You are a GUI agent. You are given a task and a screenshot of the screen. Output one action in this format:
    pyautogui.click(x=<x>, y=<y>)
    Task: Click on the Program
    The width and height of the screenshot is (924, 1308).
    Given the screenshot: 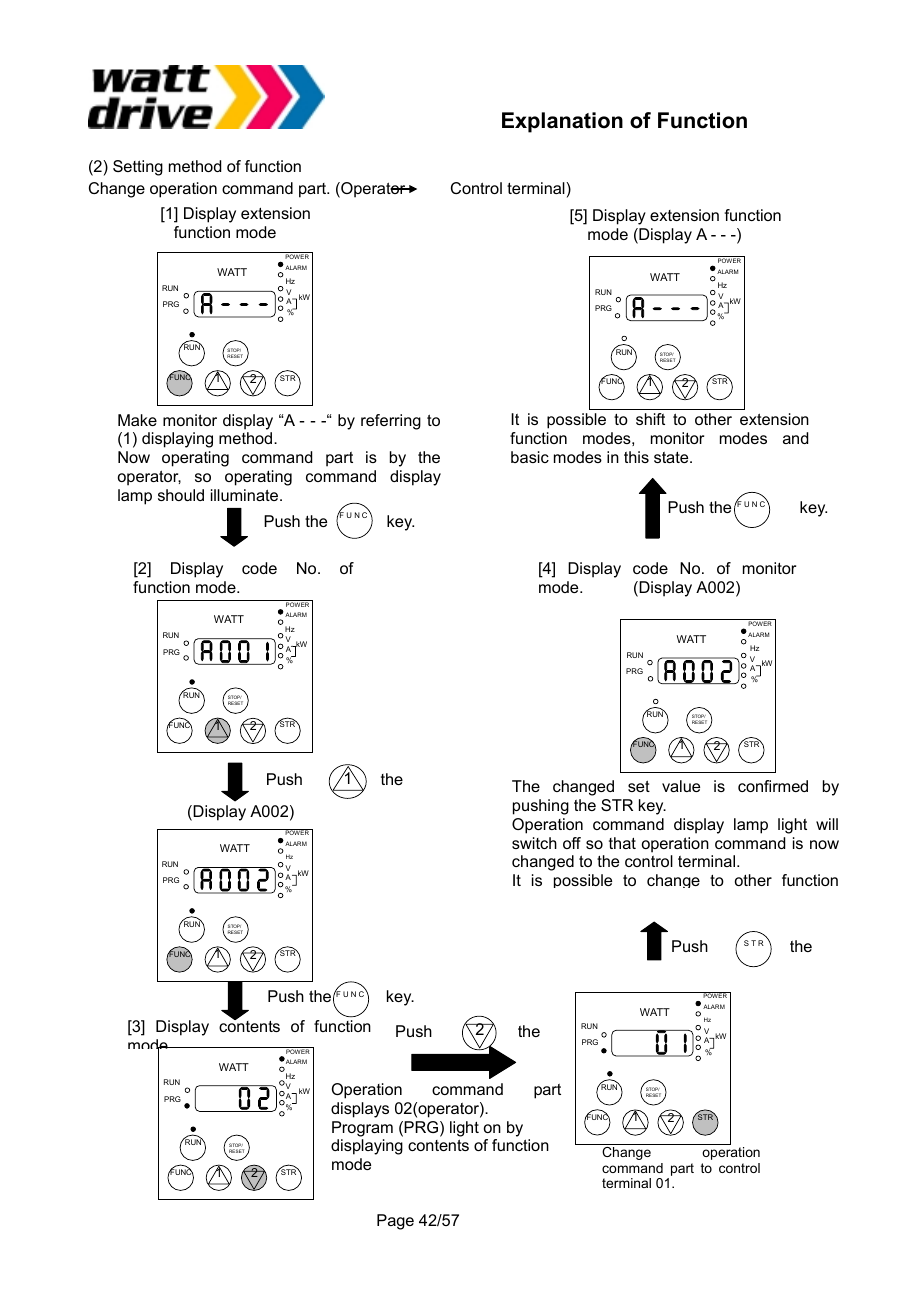 What is the action you would take?
    pyautogui.click(x=362, y=1129)
